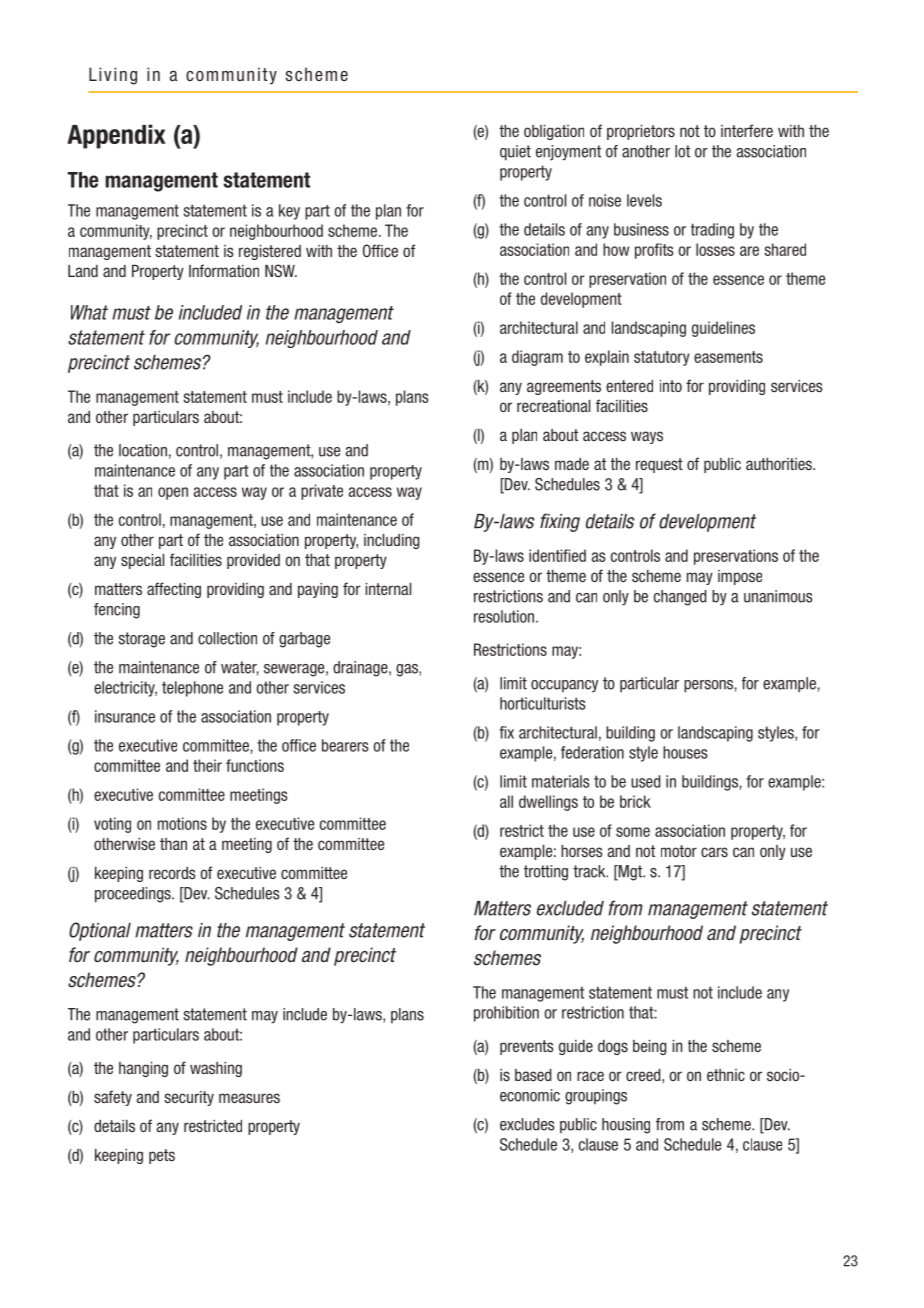 This screenshot has height=1308, width=924. What do you see at coordinates (747, 130) in the screenshot?
I see `interfere` at bounding box center [747, 130].
